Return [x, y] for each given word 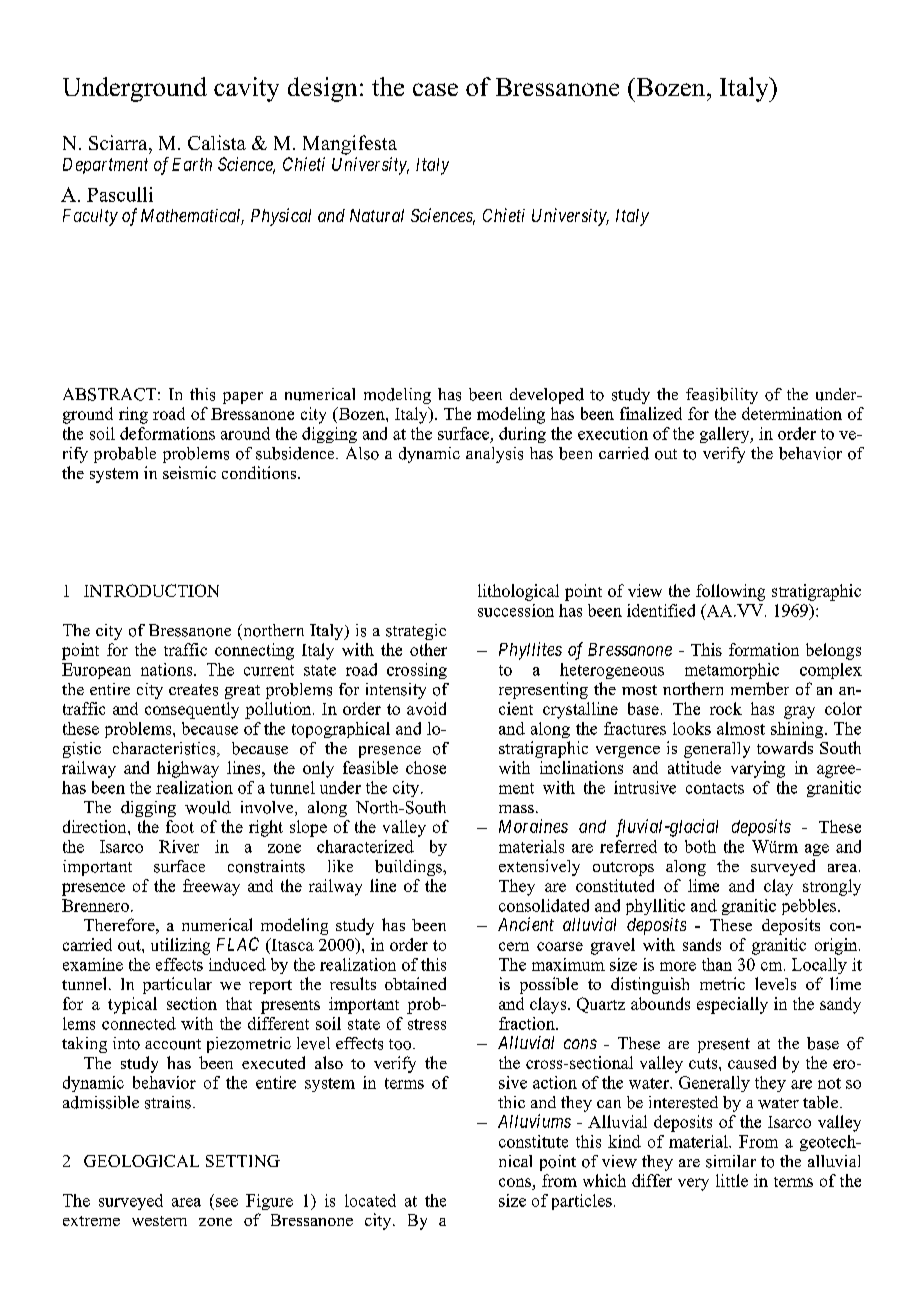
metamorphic [732, 671]
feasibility [722, 396]
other [428, 649]
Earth [192, 164]
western [159, 1221]
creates [193, 690]
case [435, 89]
